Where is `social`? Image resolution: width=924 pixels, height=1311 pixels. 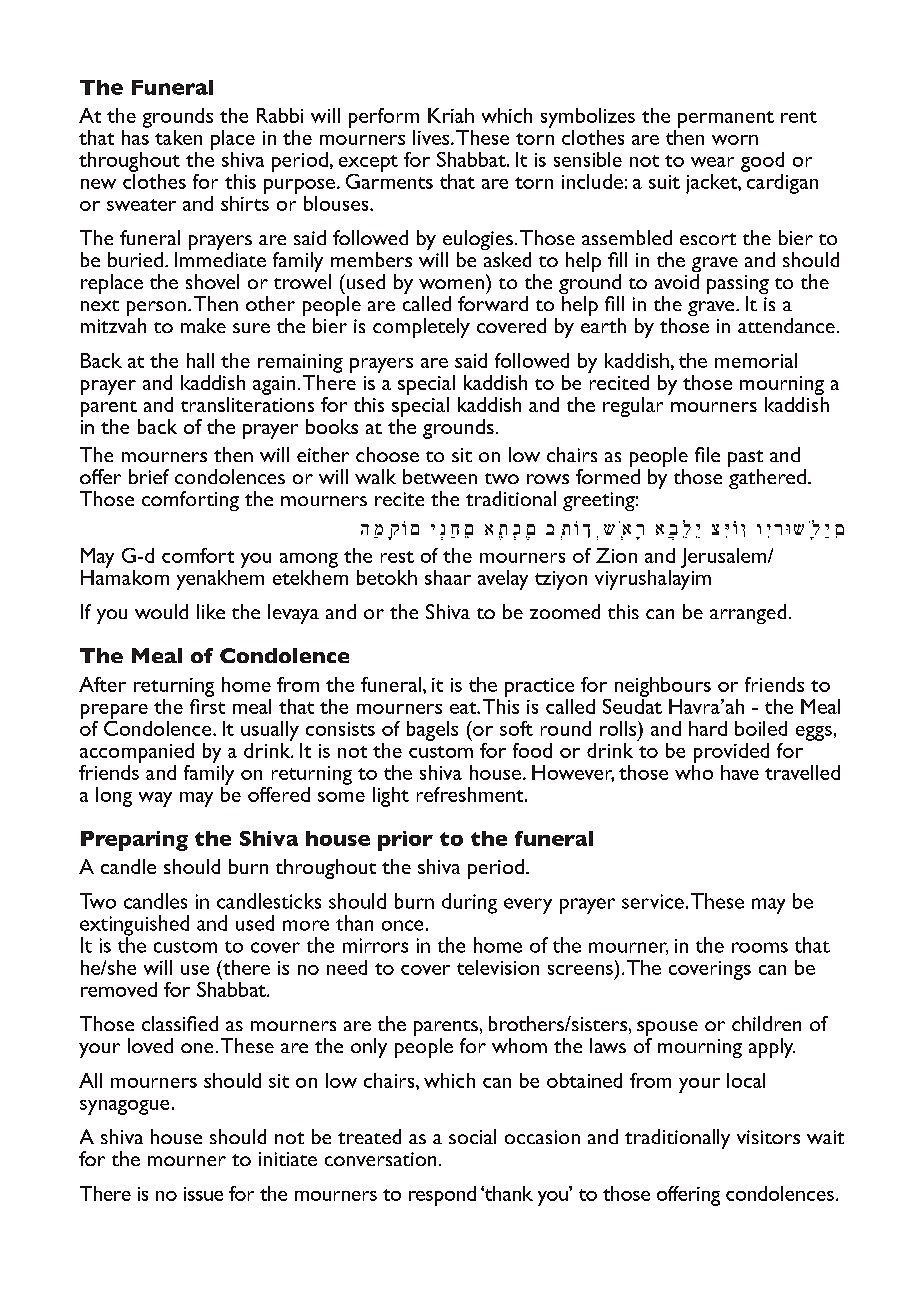 social is located at coordinates (472, 1136).
